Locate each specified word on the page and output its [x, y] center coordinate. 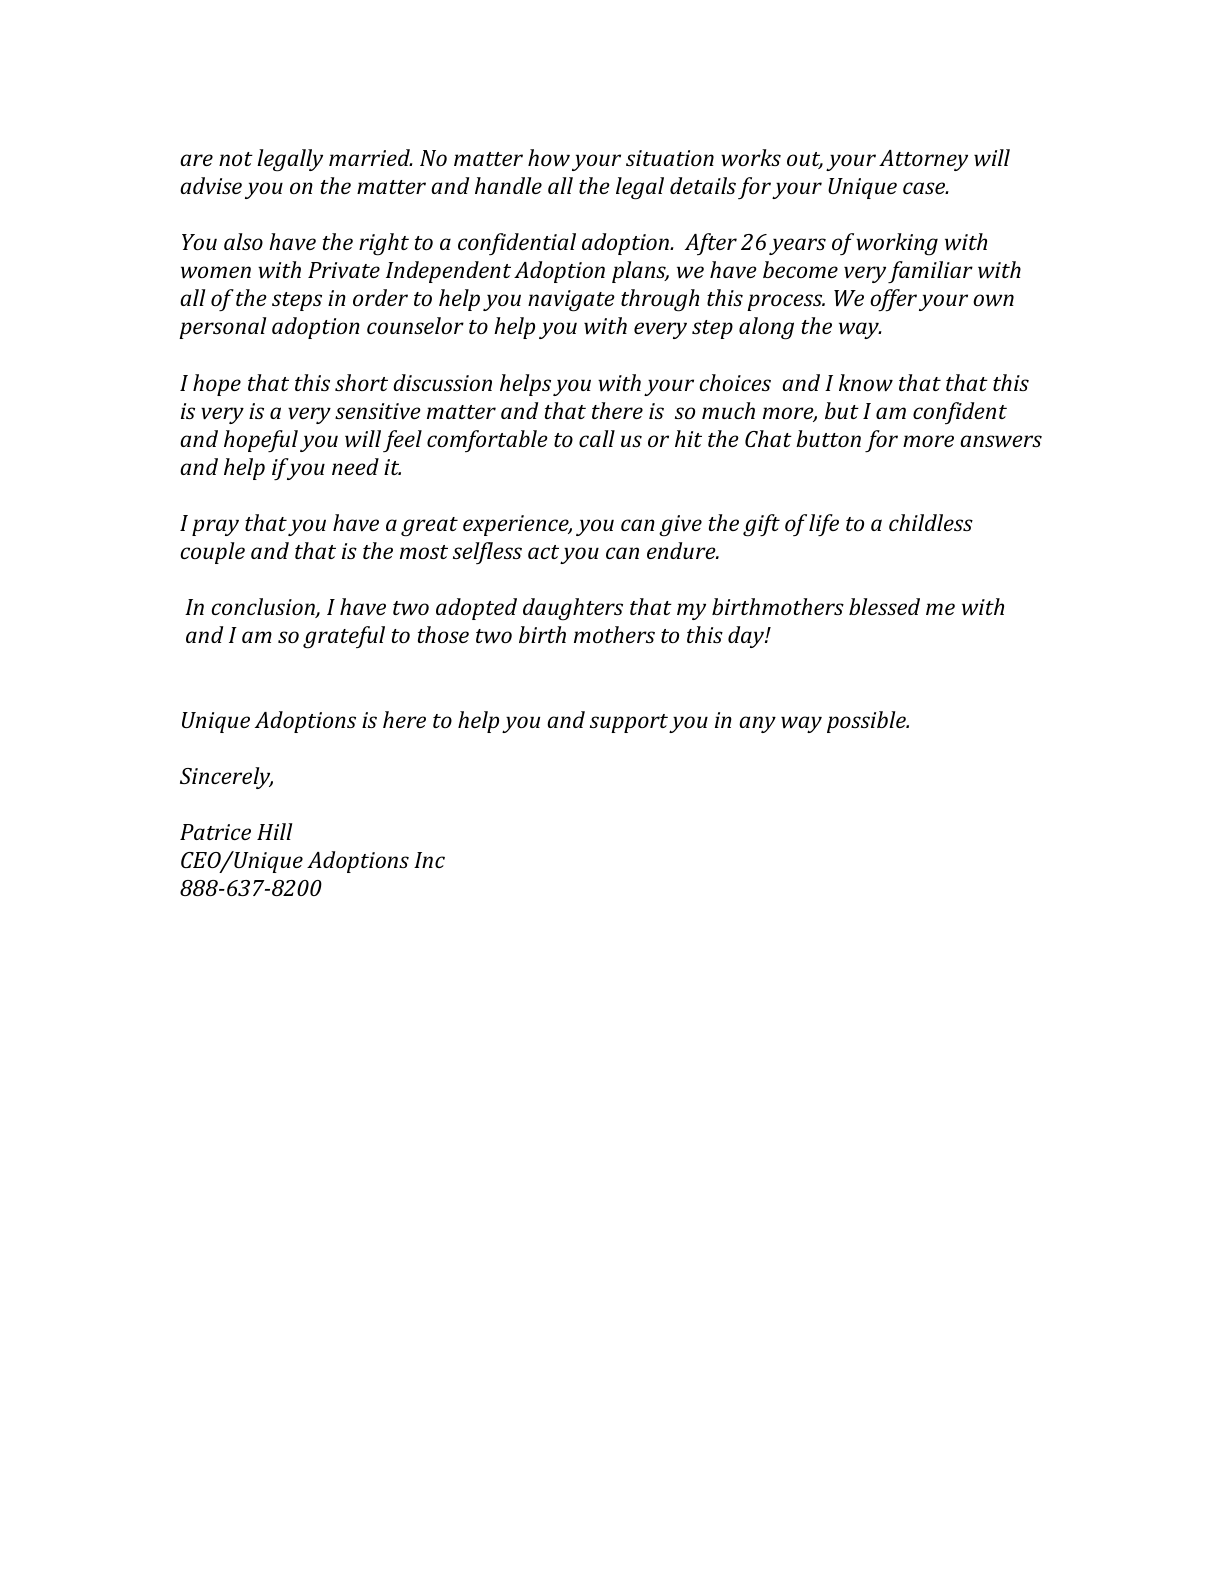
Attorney [923, 160]
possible [867, 722]
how [549, 157]
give [680, 526]
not [236, 159]
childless [931, 522]
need [355, 466]
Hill [275, 831]
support [629, 723]
